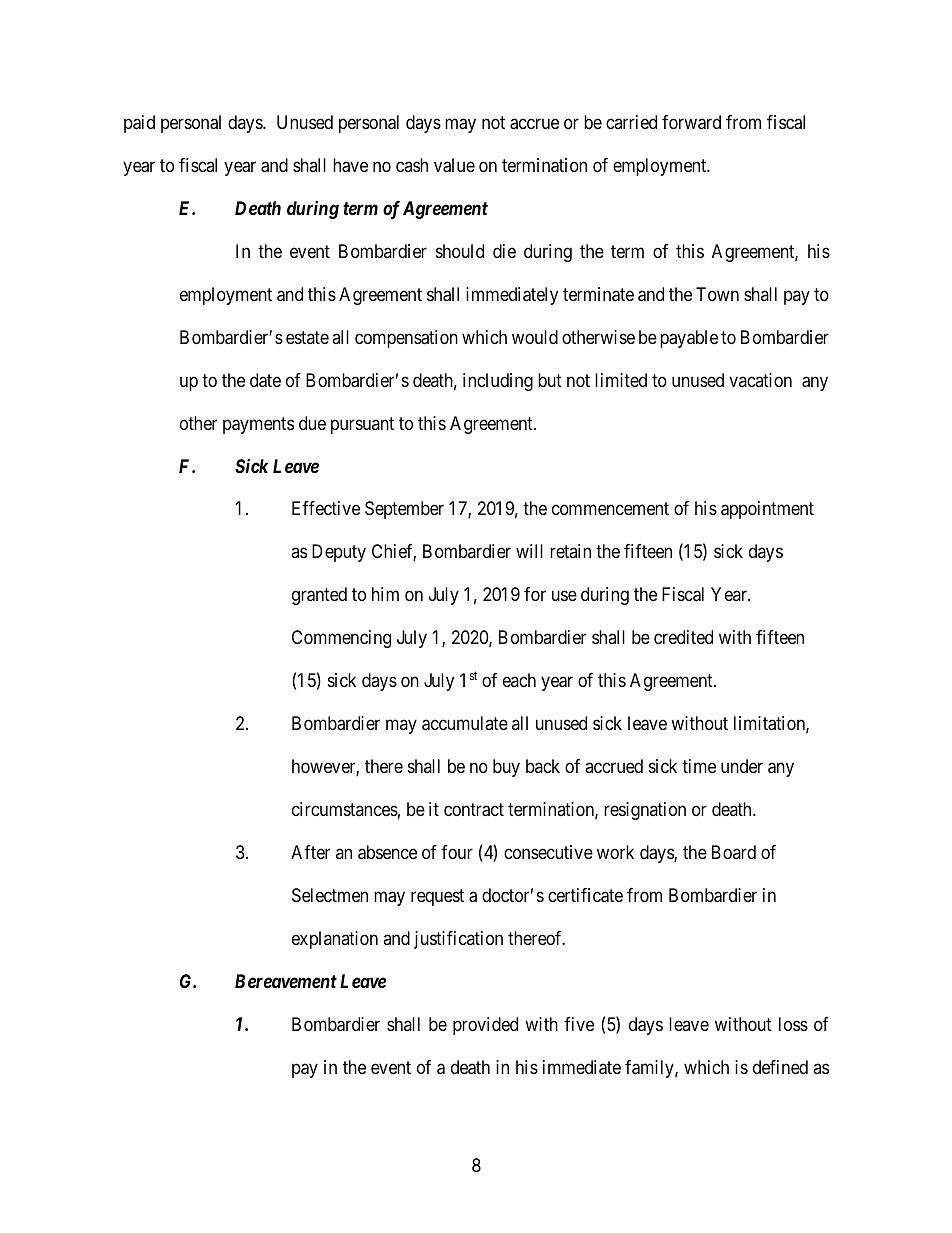  Describe the element at coordinates (691, 122) in the page. I see `forward` at that location.
